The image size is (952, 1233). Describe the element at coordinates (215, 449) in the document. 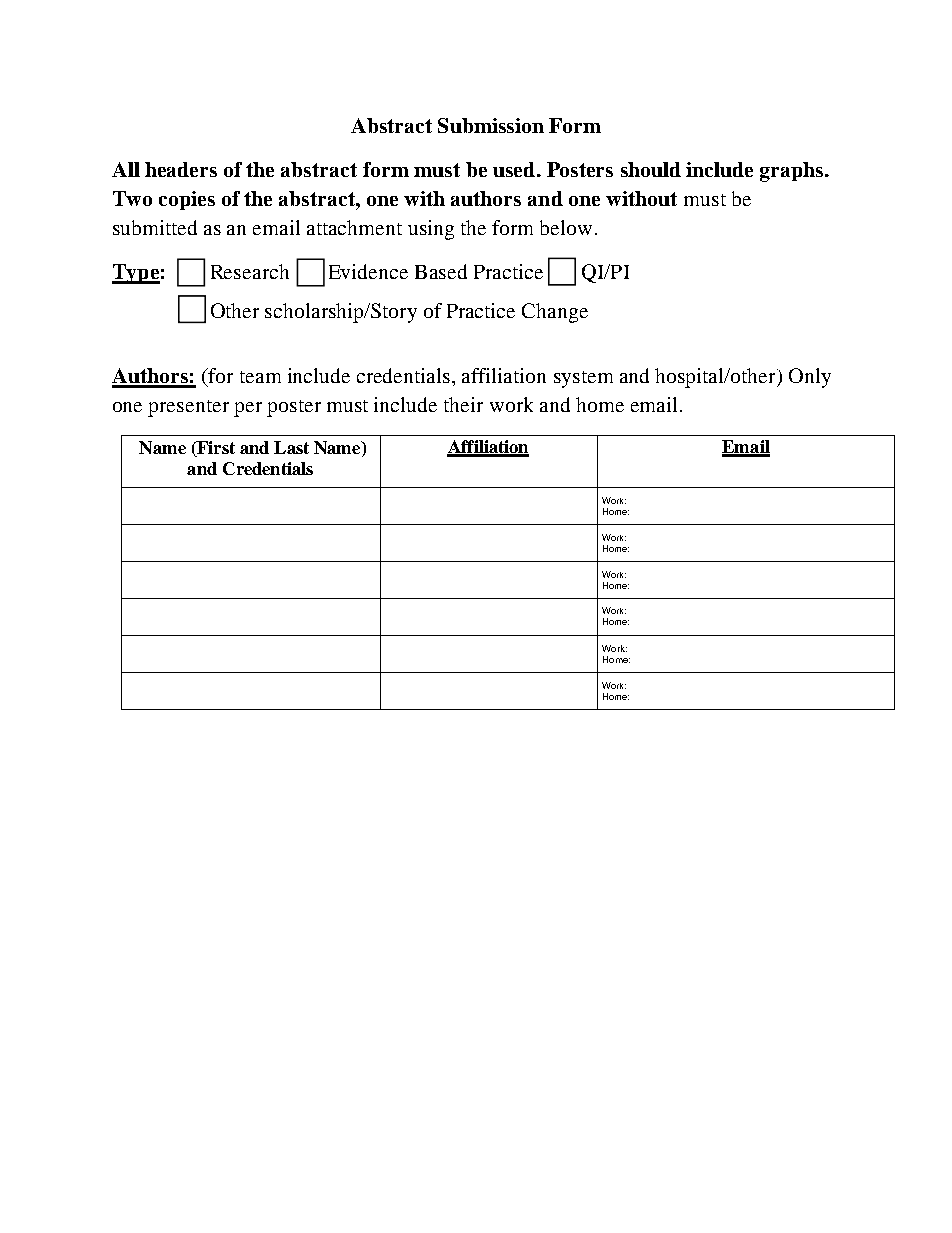

I see `First` at that location.
